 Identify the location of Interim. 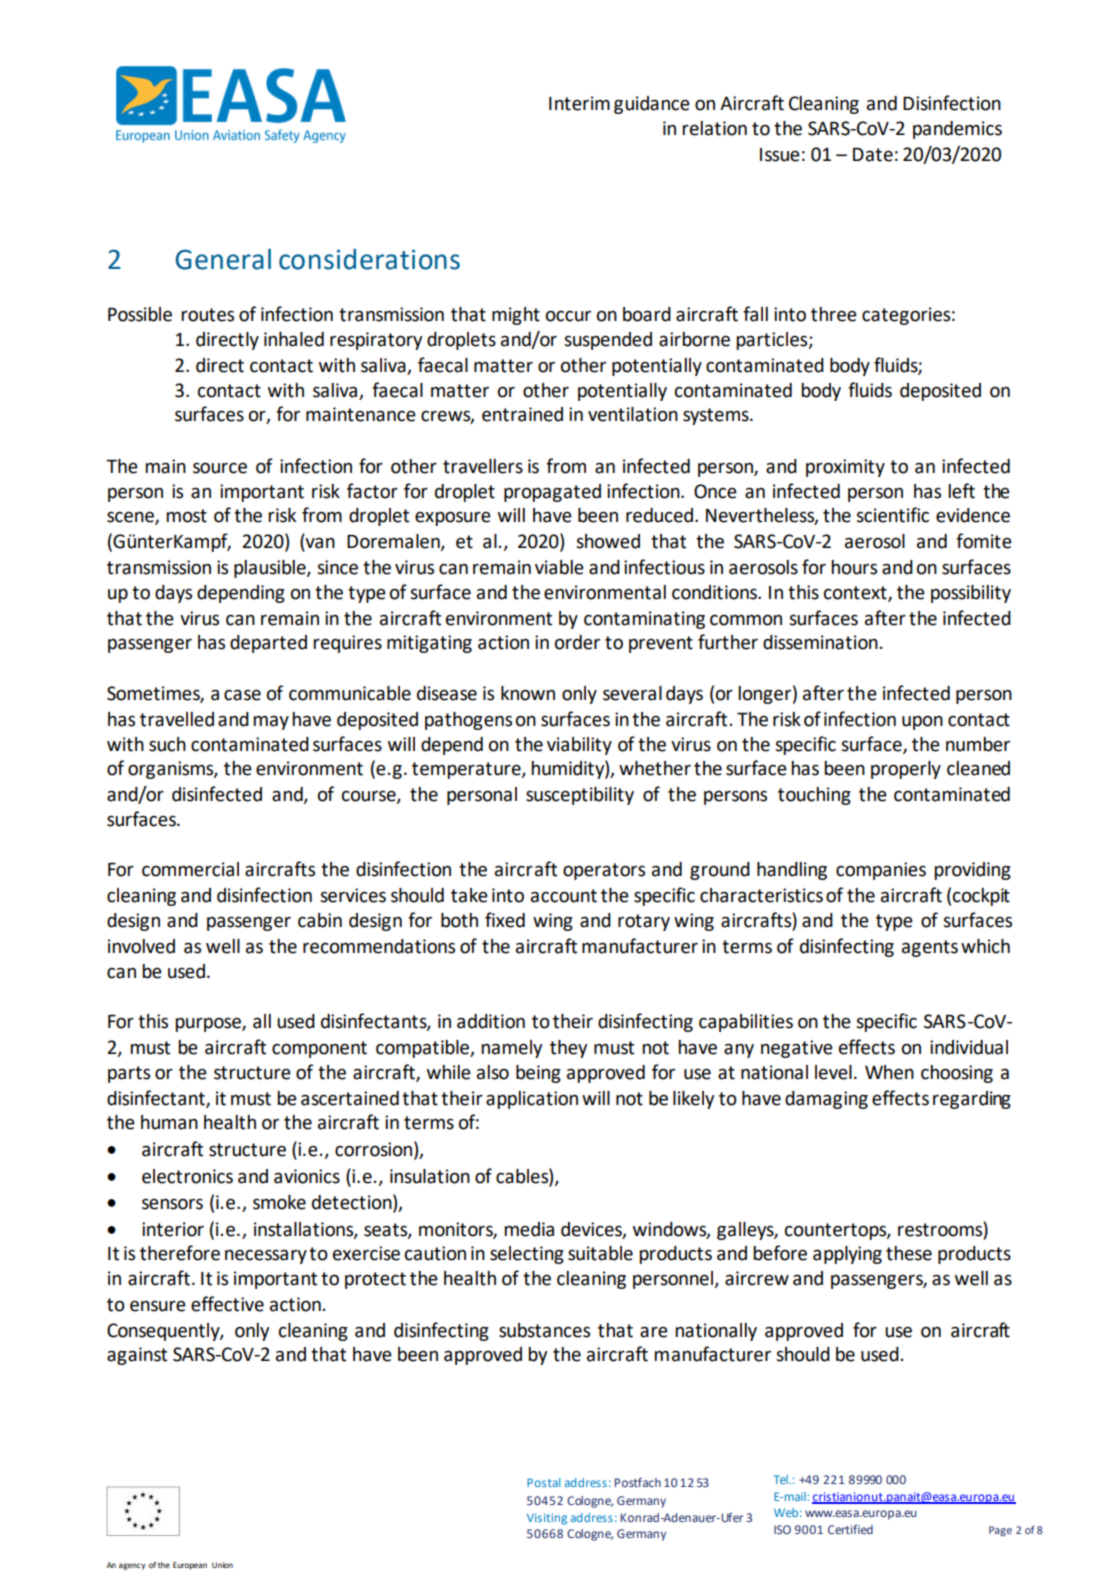
(579, 103).
